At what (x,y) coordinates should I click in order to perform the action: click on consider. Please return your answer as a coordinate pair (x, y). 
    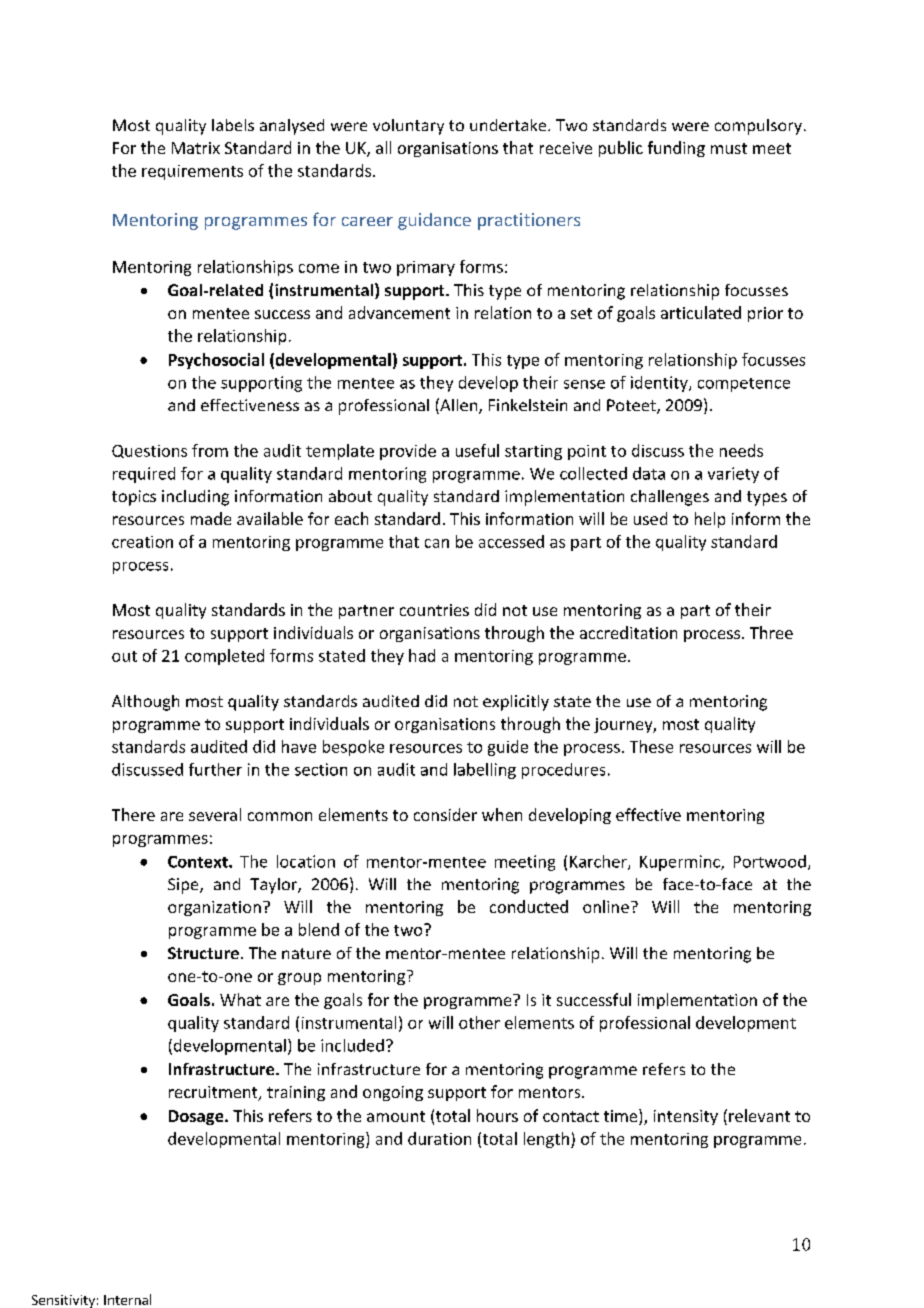
    Looking at the image, I should click on (445, 814).
